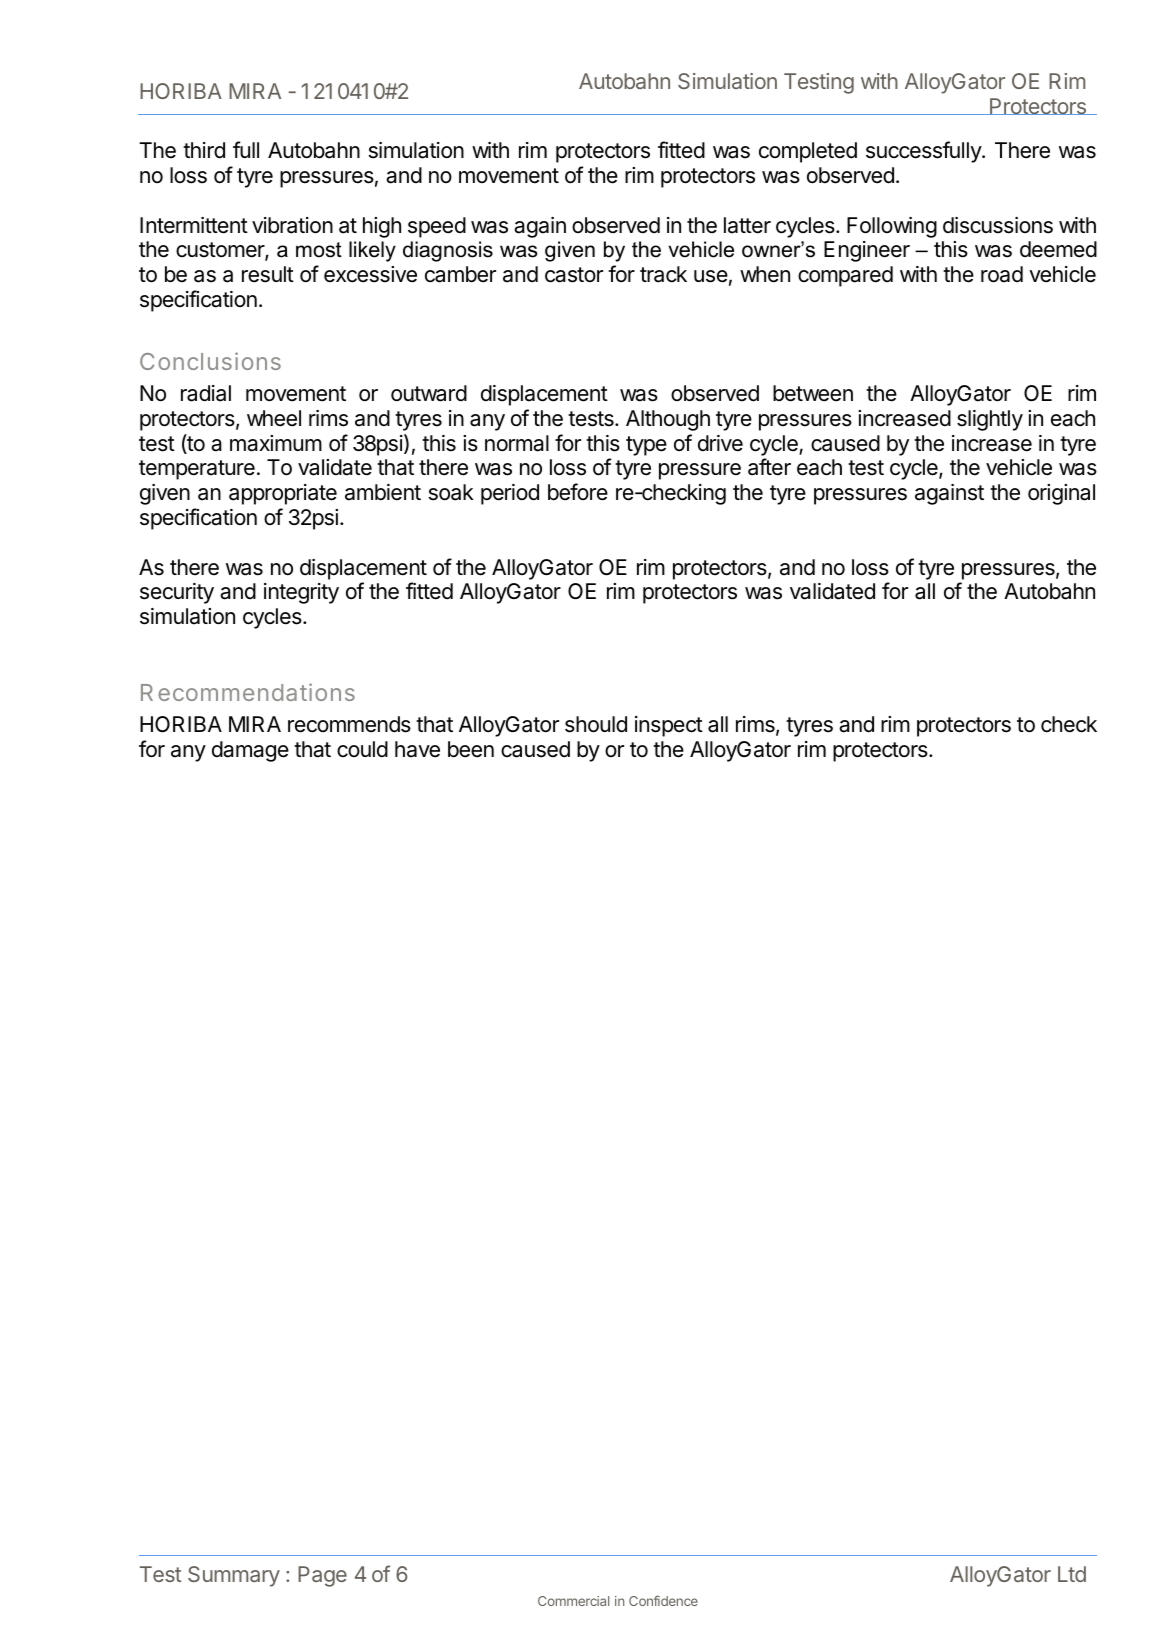 Image resolution: width=1166 pixels, height=1649 pixels. I want to click on original, so click(1061, 494).
